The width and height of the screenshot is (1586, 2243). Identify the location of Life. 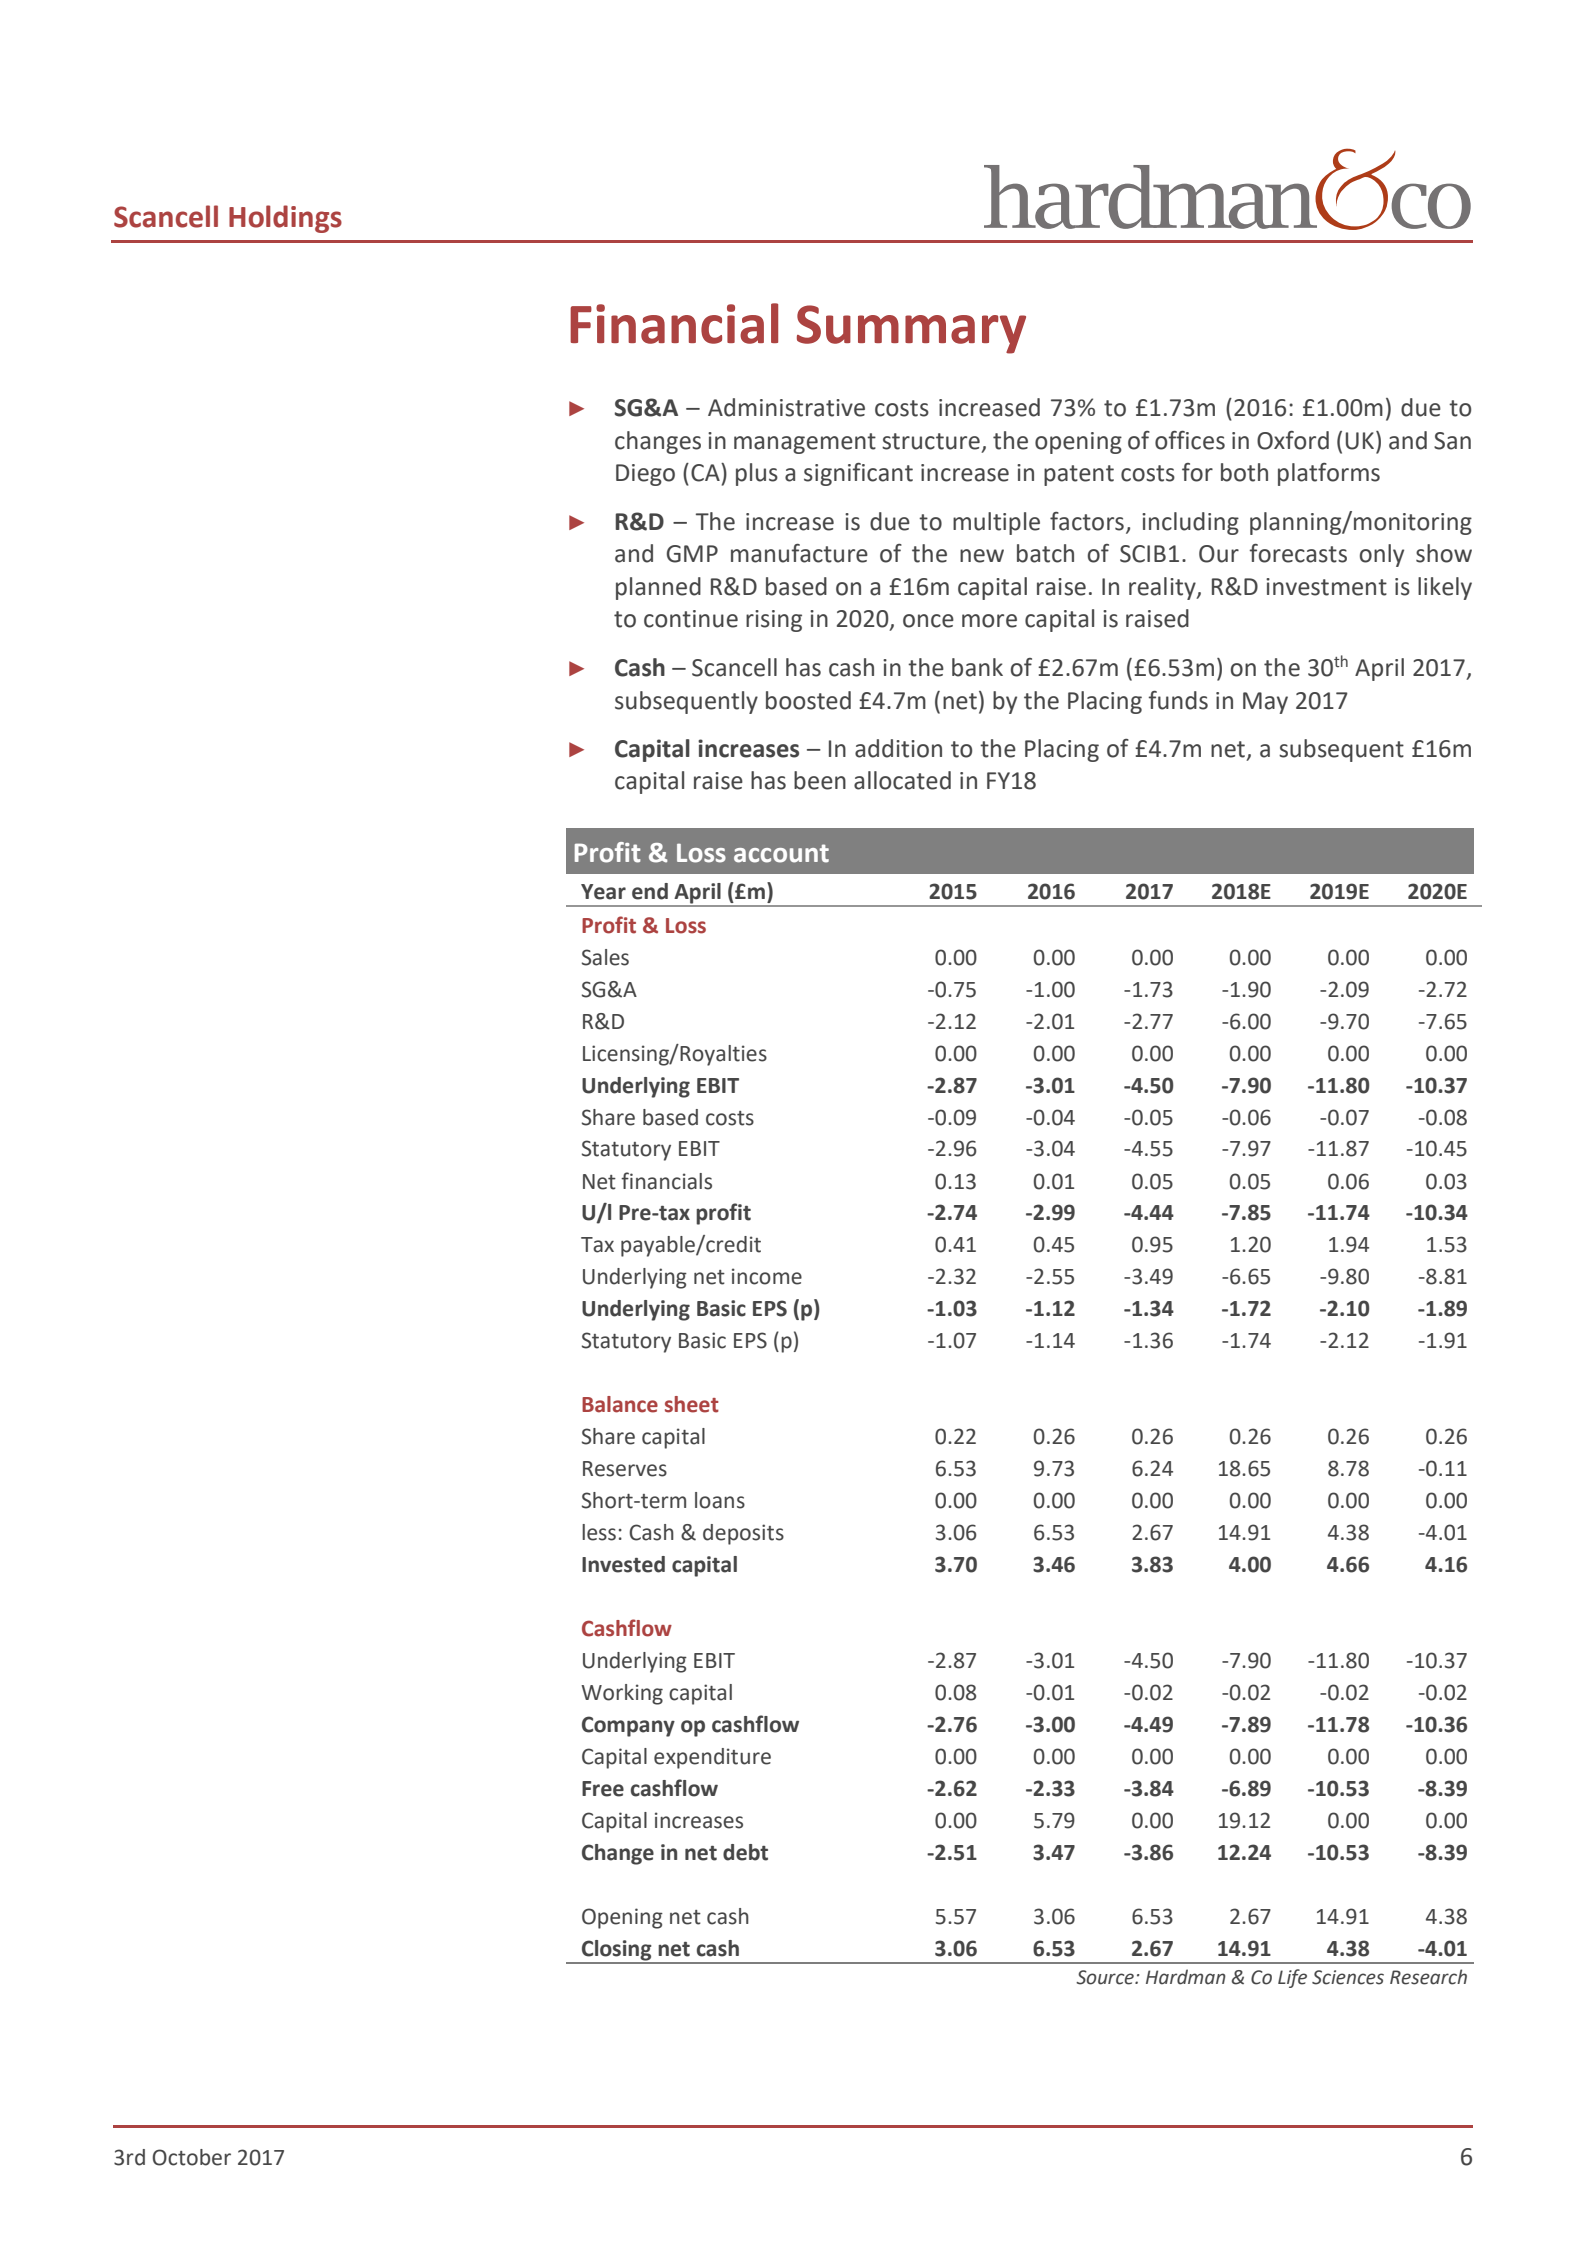
(1292, 1978).
